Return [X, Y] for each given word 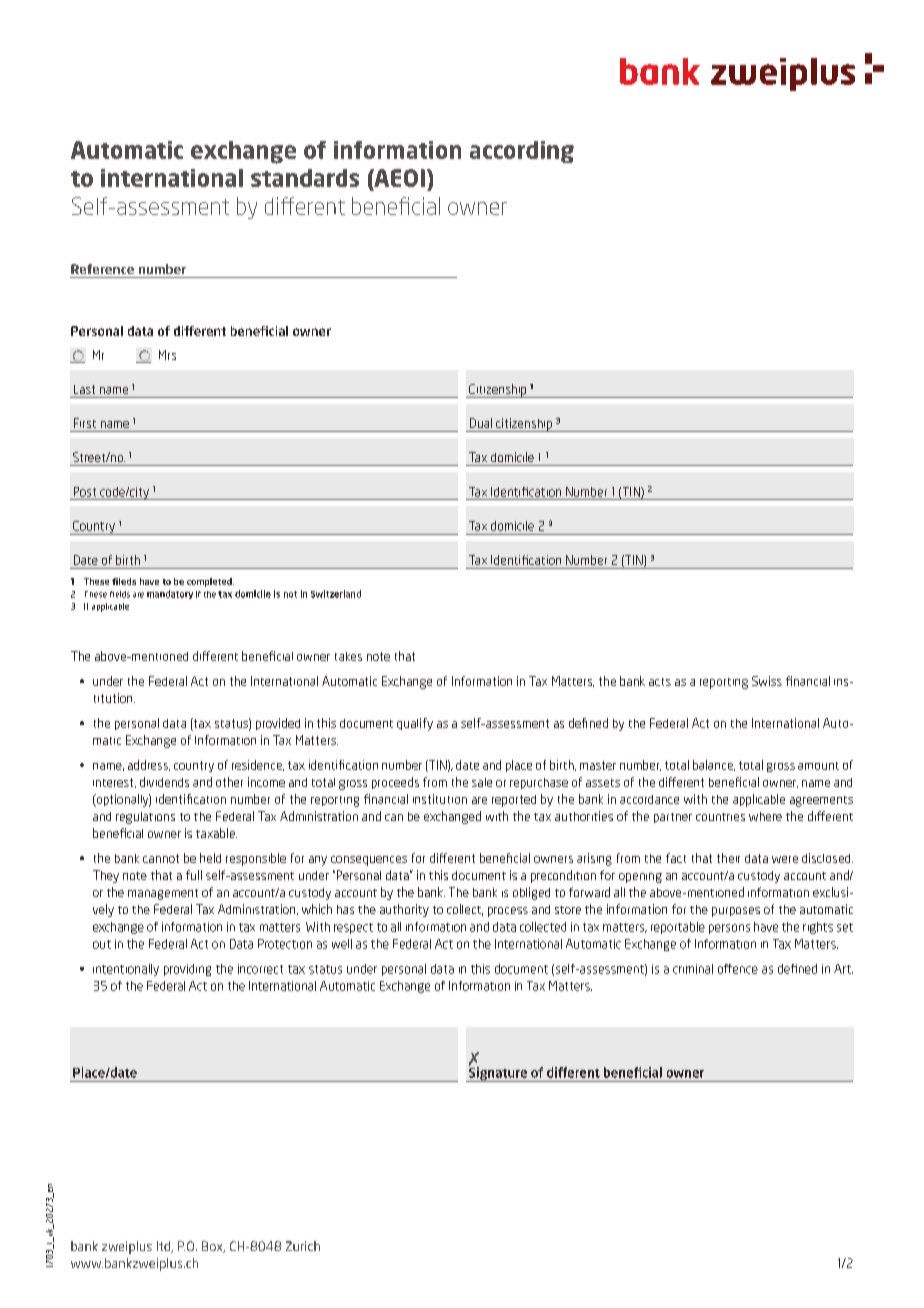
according [522, 152]
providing [187, 970]
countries [720, 817]
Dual [481, 423]
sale [482, 782]
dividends [164, 782]
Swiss [767, 681]
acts [660, 682]
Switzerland [336, 594]
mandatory [170, 594]
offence [738, 969]
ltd [164, 1247]
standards [305, 178]
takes [348, 656]
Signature [498, 1073]
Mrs [167, 355]
